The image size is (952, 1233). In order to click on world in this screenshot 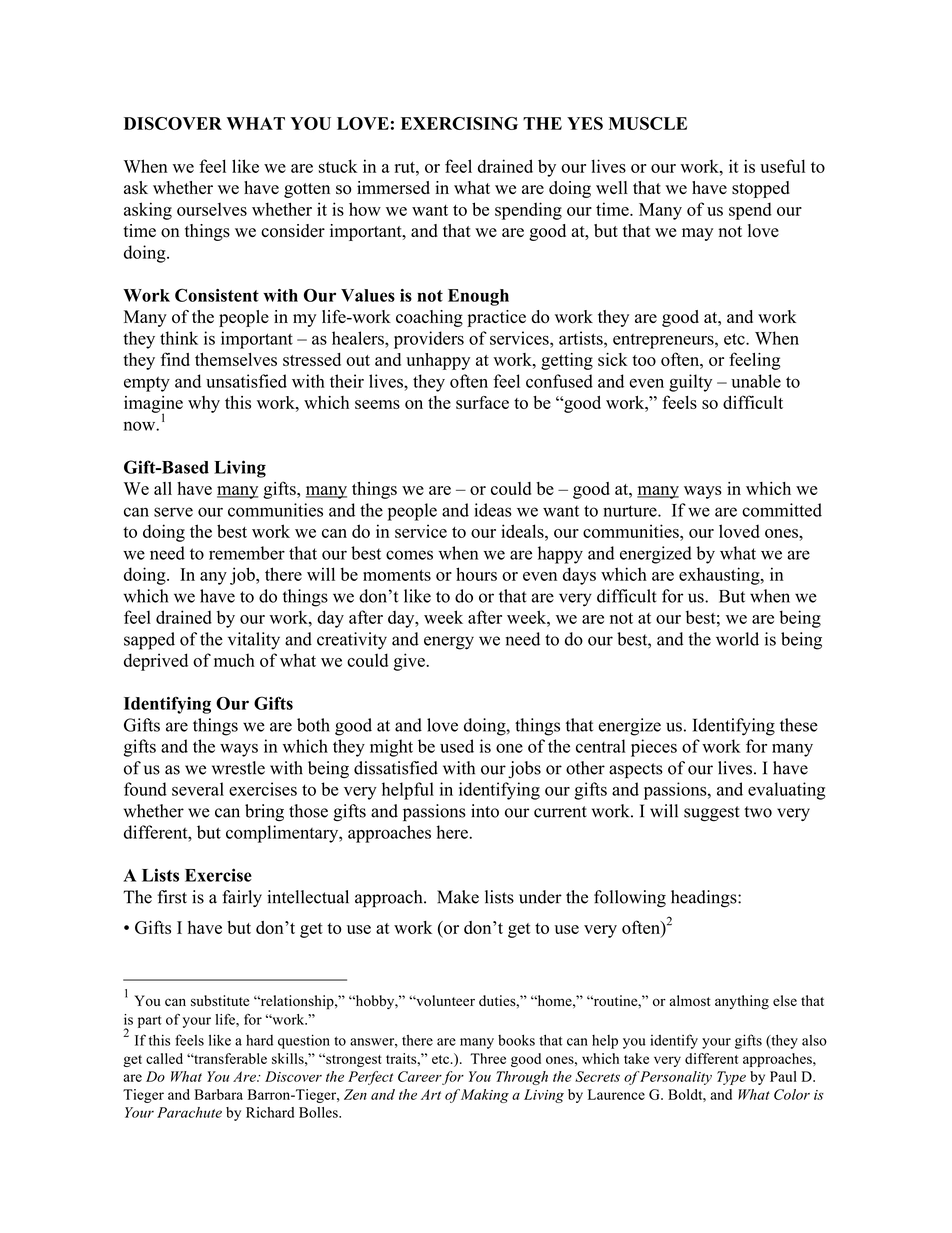, I will do `click(737, 639)`.
